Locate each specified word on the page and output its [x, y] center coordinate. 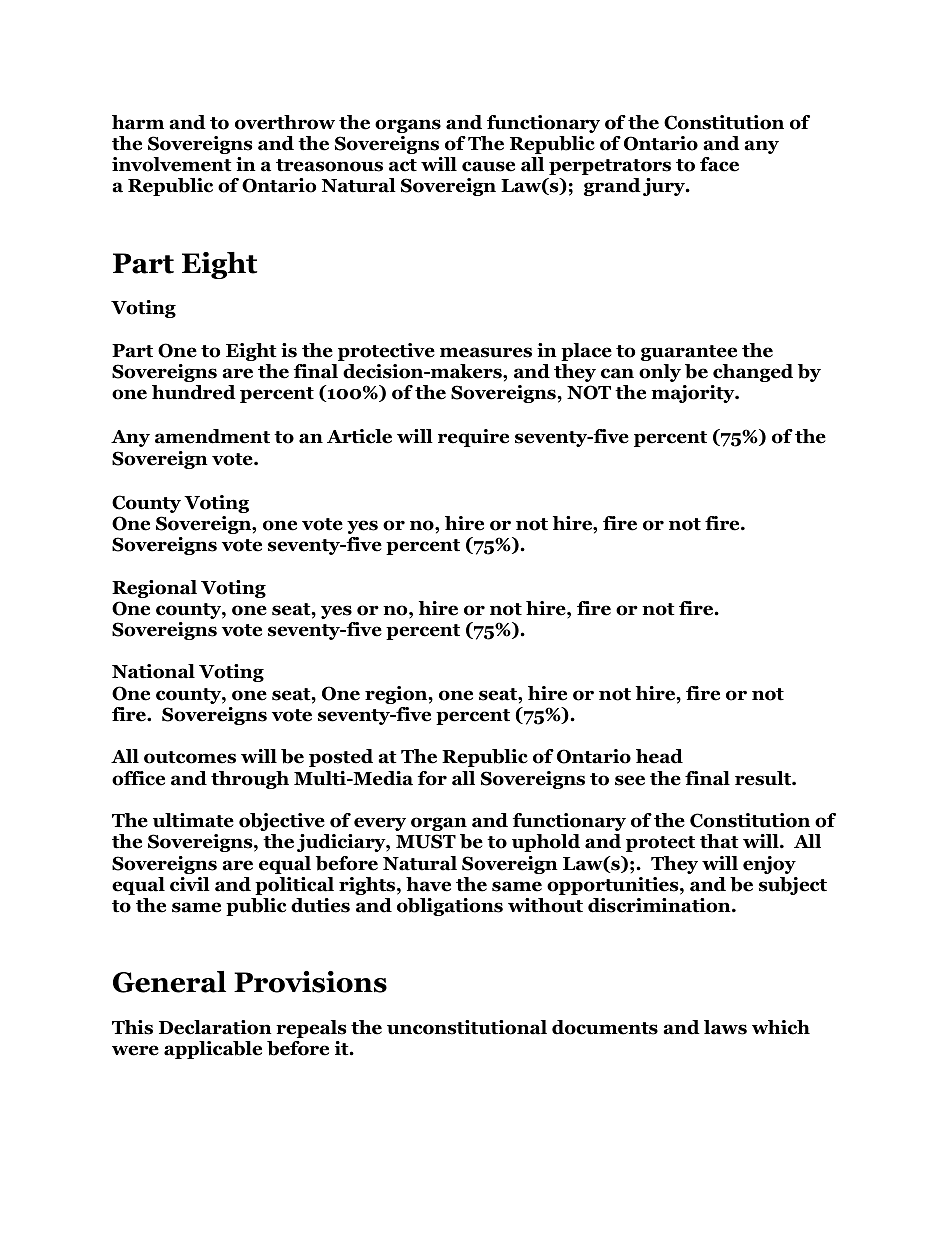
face [719, 164]
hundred [194, 392]
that [719, 841]
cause [488, 166]
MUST [426, 841]
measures [486, 352]
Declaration [215, 1027]
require [473, 438]
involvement [172, 164]
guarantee [689, 353]
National [153, 671]
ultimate [193, 820]
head [659, 756]
